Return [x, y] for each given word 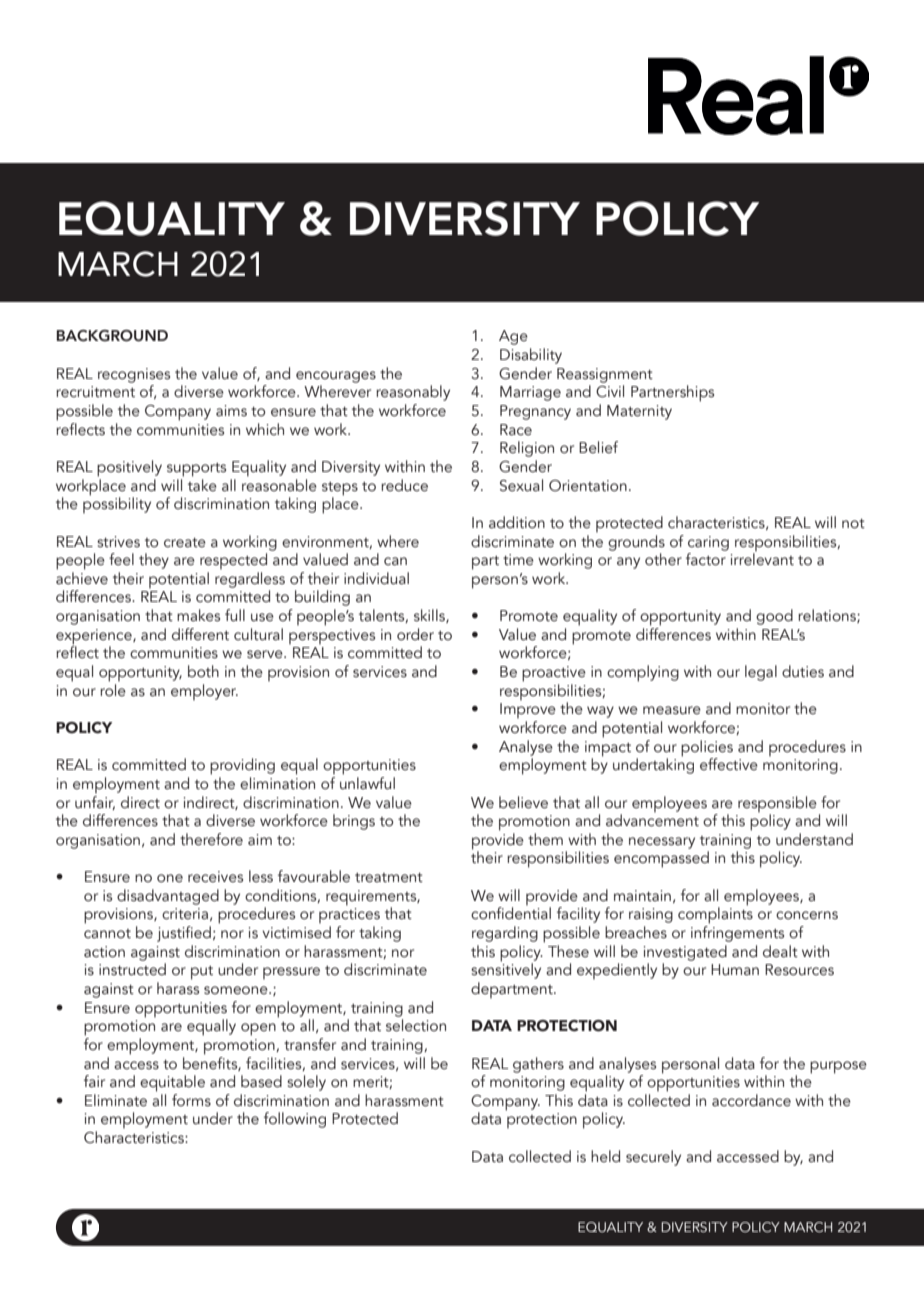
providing [242, 766]
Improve [528, 711]
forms [191, 1100]
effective [729, 764]
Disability [531, 356]
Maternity [639, 412]
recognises [134, 375]
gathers [538, 1065]
